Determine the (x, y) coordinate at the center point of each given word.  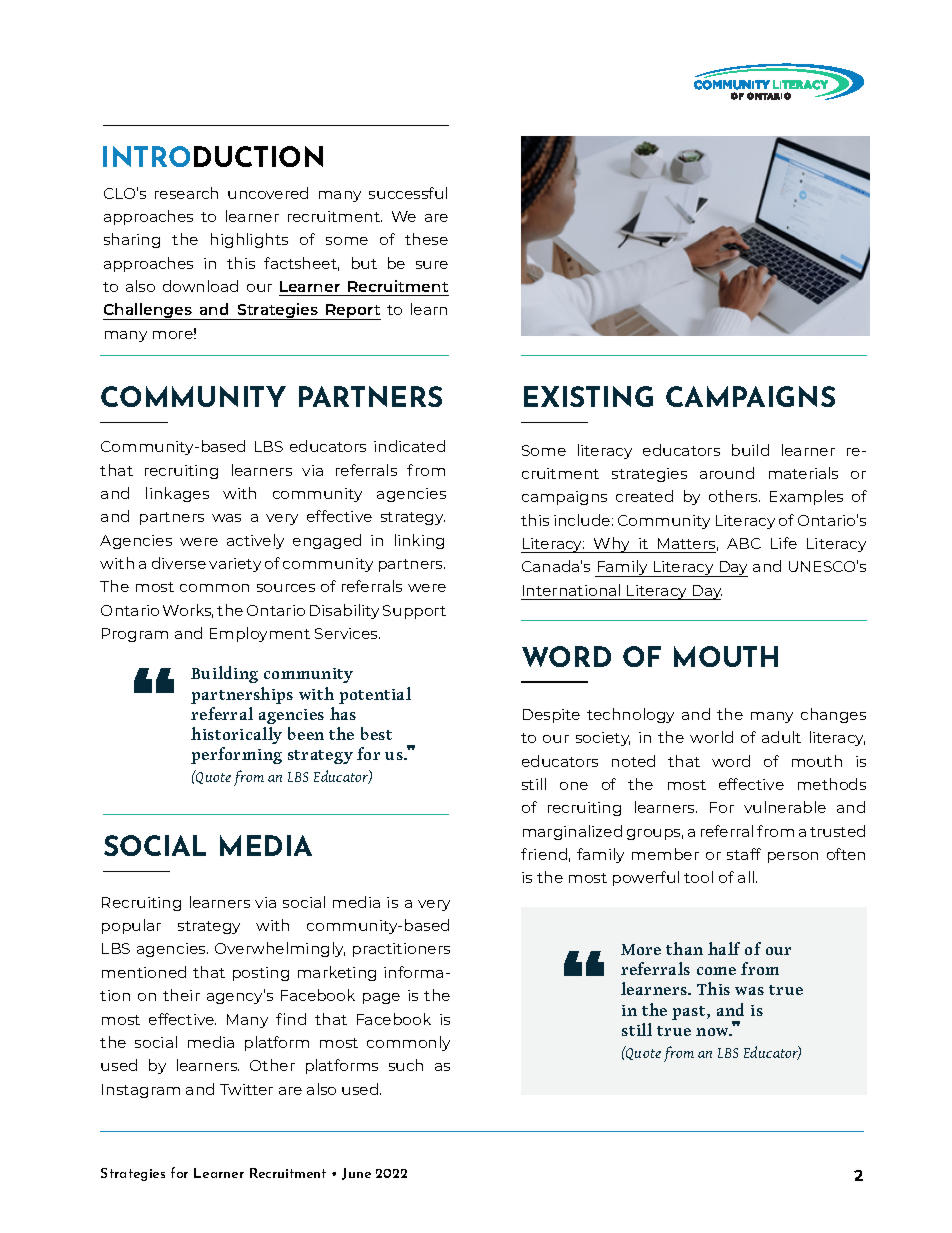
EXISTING (588, 396)
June (356, 1174)
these (426, 239)
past (690, 1013)
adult (781, 737)
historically (236, 735)
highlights (249, 240)
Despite (551, 716)
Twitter (246, 1089)
